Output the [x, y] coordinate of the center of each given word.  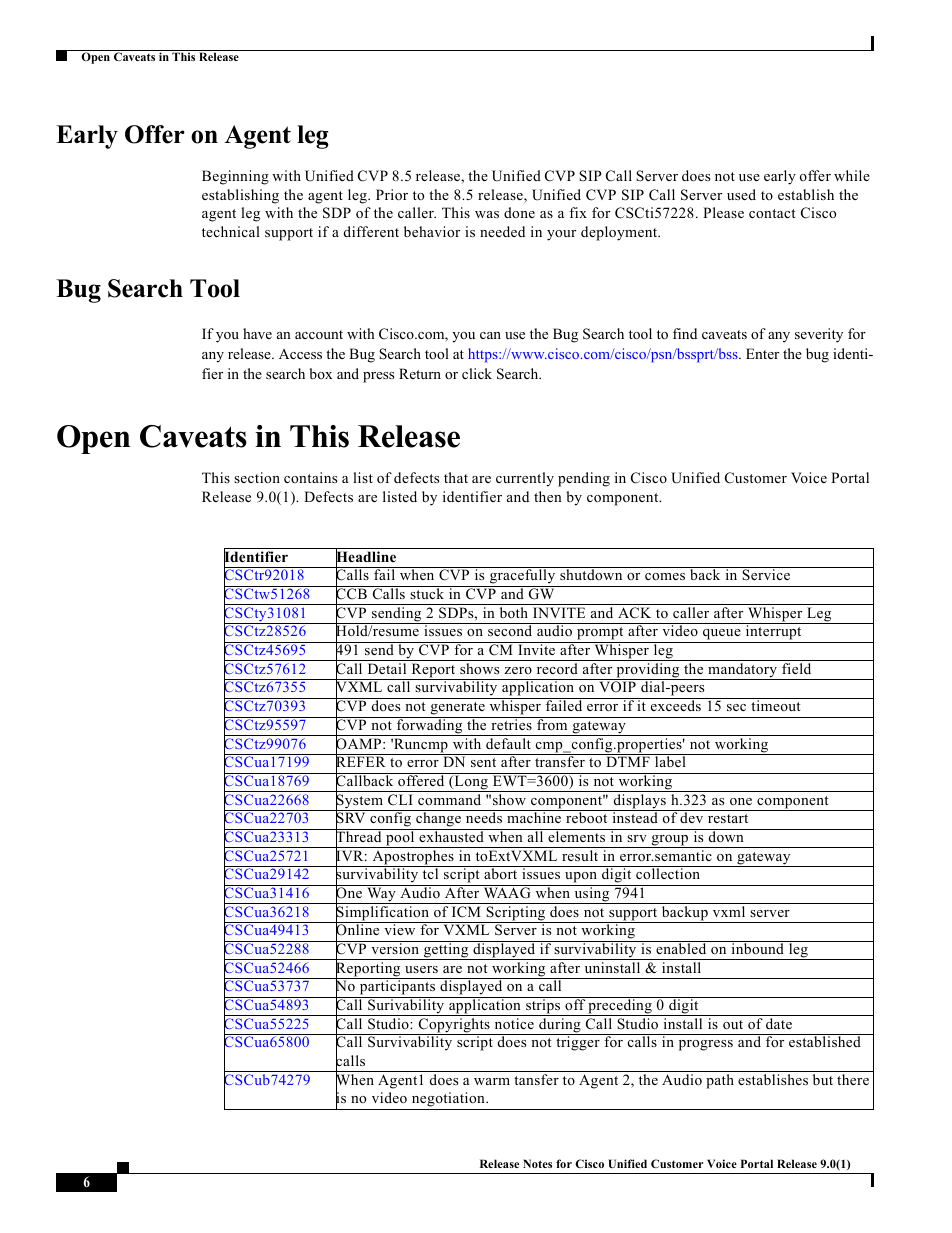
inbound [757, 947]
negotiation [448, 1101]
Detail [387, 668]
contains [310, 477]
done [519, 212]
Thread [359, 837]
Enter [762, 353]
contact [772, 213]
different [371, 231]
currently [525, 479]
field [796, 668]
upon [581, 879]
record [557, 668]
